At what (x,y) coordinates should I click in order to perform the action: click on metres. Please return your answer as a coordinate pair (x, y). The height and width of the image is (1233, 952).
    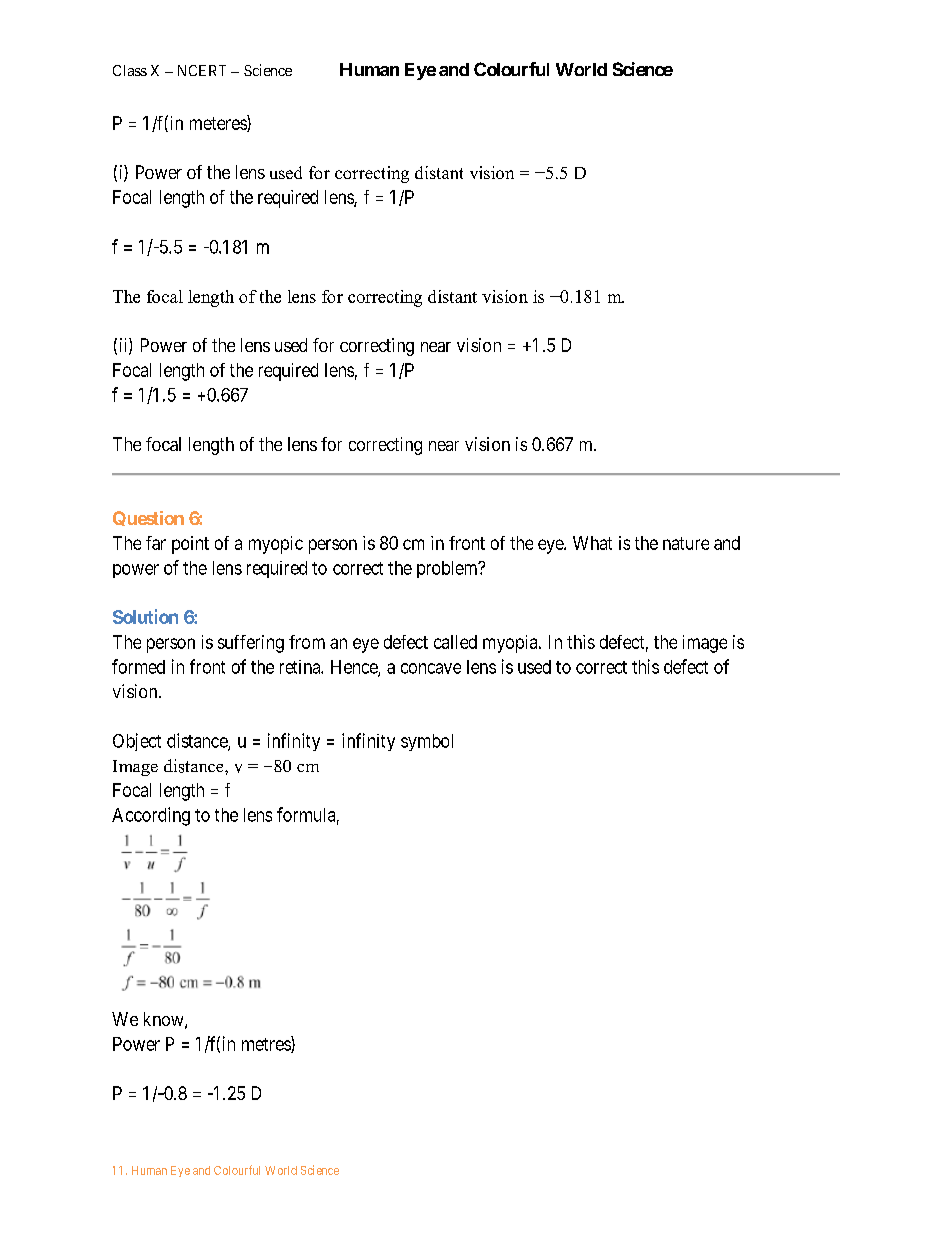
    Looking at the image, I should click on (267, 1045).
